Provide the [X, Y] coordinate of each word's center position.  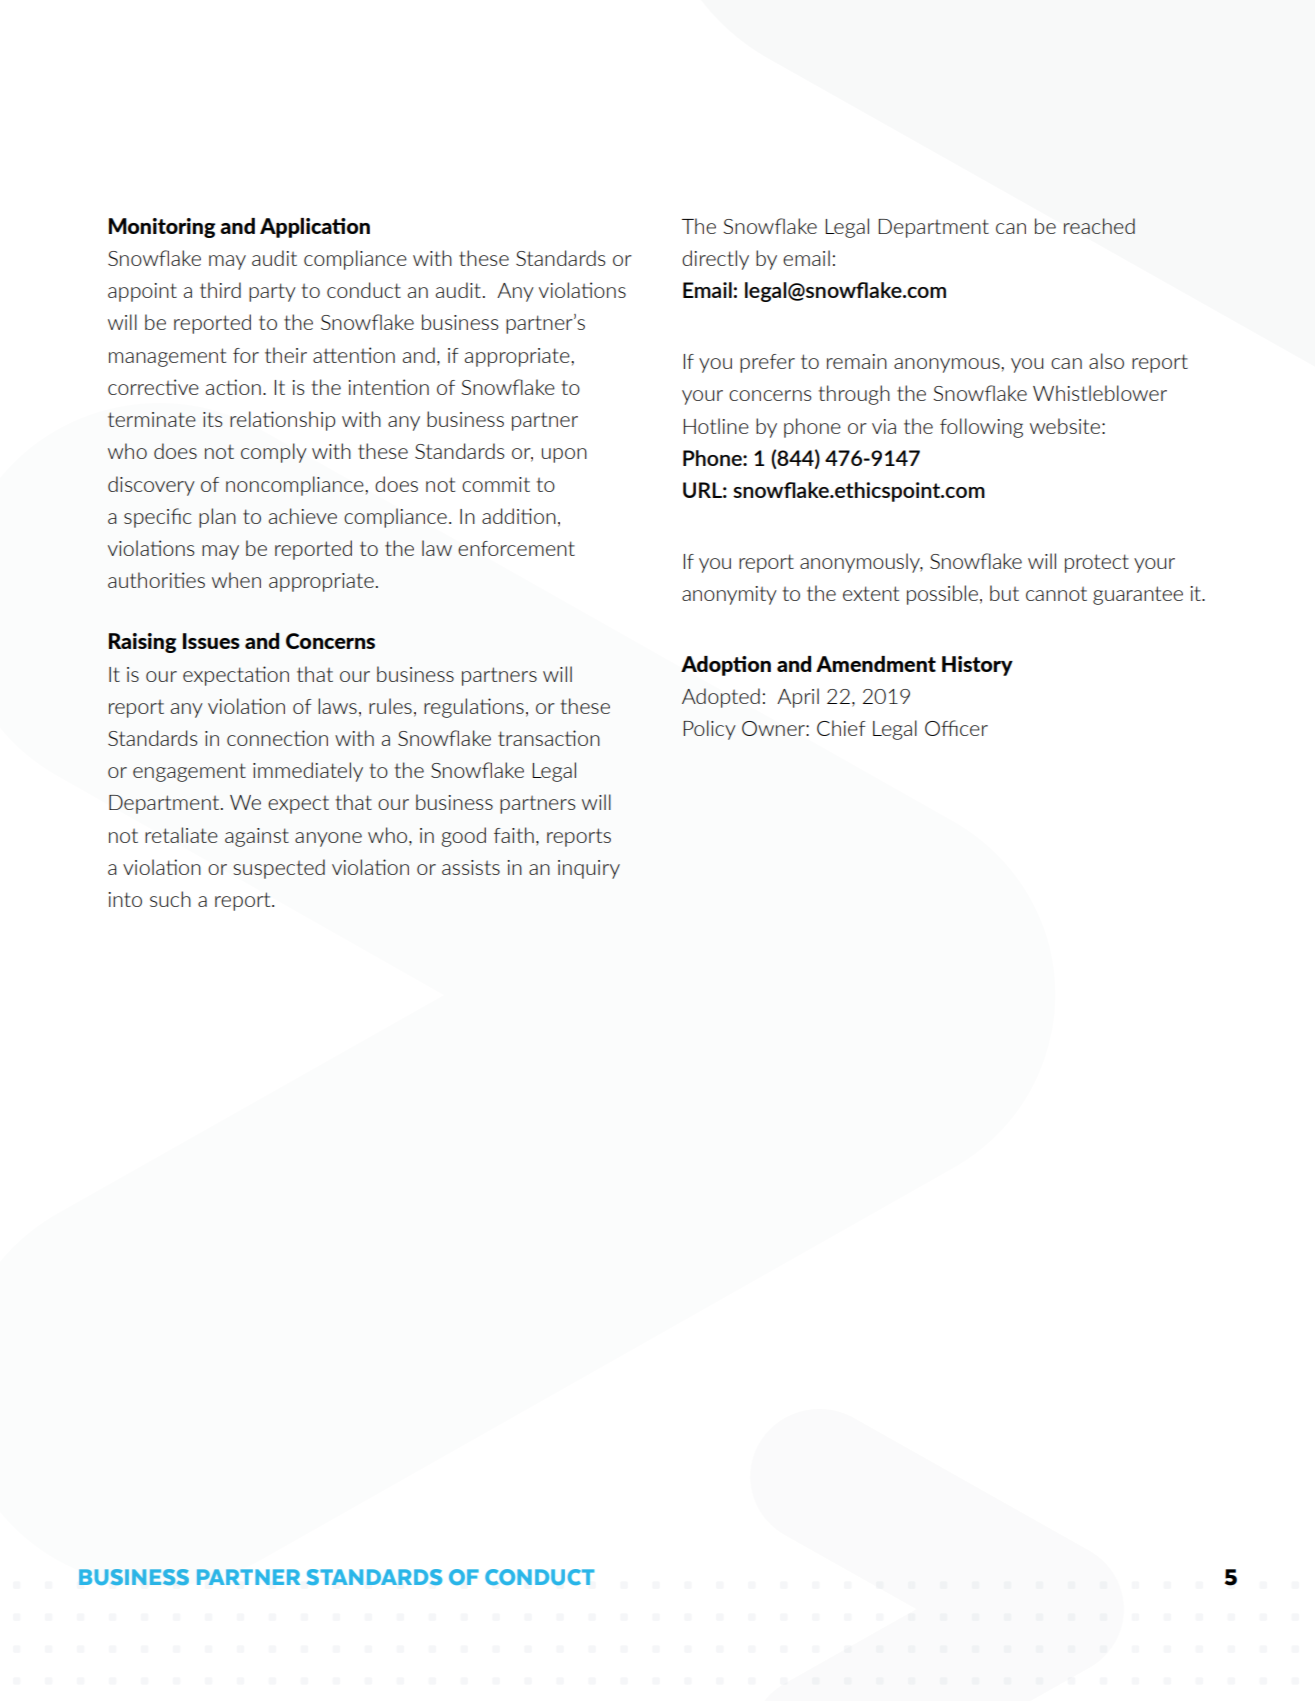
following [981, 428]
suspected [279, 869]
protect [1097, 563]
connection [277, 738]
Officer [956, 728]
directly [715, 260]
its [212, 419]
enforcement [516, 548]
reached [1099, 226]
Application [315, 228]
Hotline [716, 426]
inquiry [589, 869]
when [236, 580]
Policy [709, 730]
